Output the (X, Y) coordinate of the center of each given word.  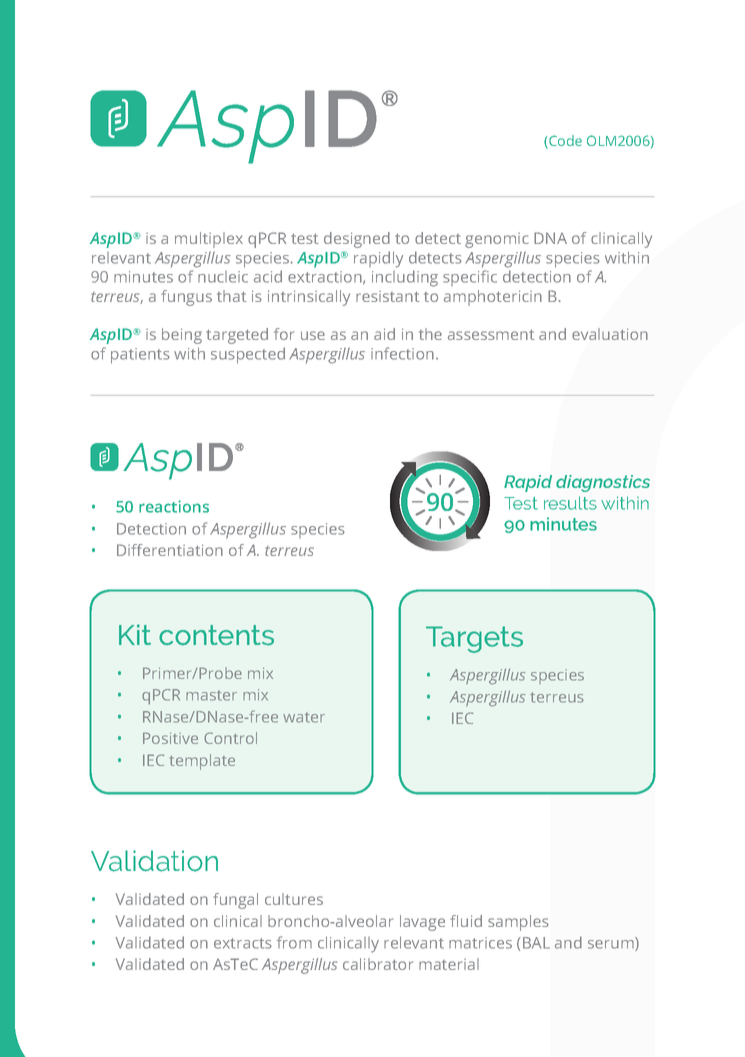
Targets (474, 639)
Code (564, 142)
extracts (243, 943)
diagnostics (603, 483)
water (304, 717)
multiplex (209, 240)
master (211, 695)
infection (402, 353)
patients (140, 356)
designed (357, 240)
